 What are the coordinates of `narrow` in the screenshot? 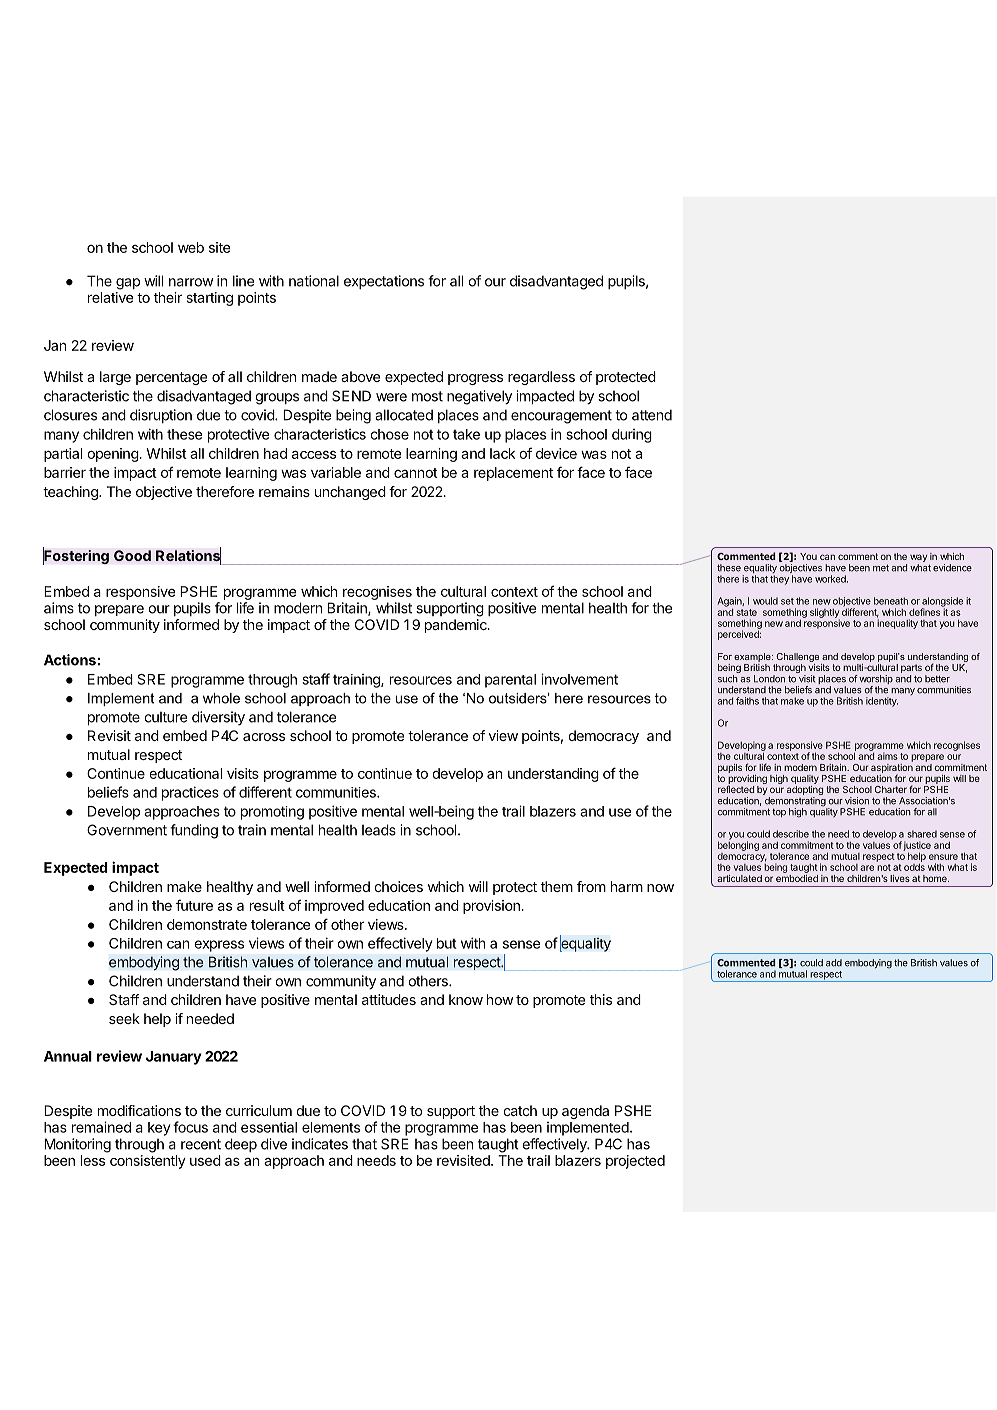 It's located at (191, 282).
